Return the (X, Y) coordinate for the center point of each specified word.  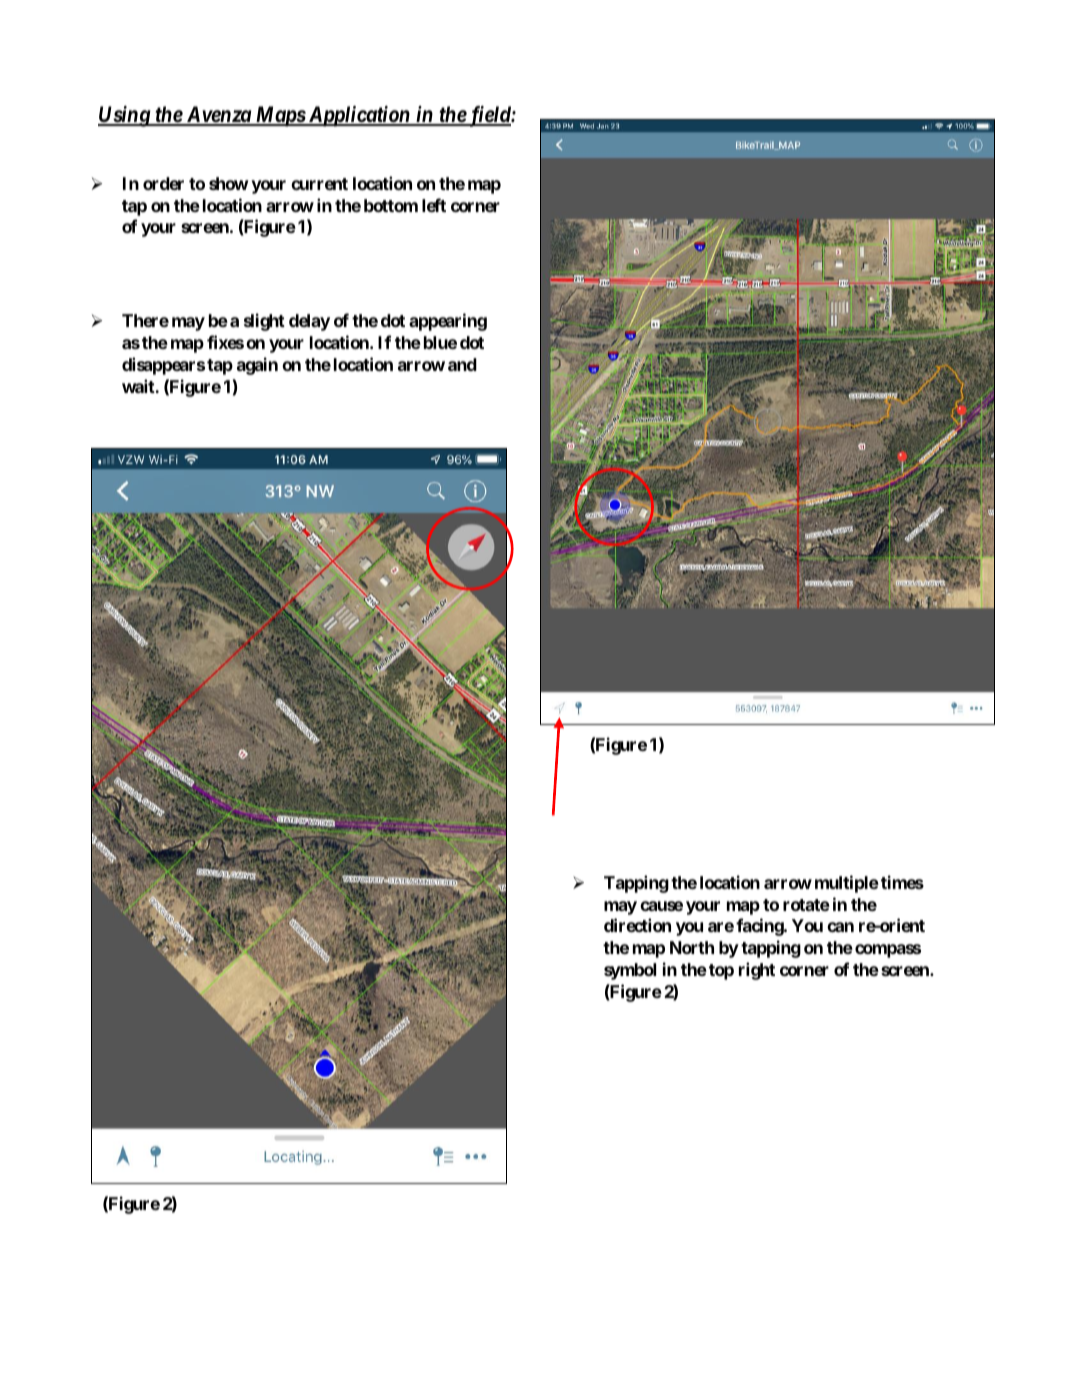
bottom (391, 205)
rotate (806, 905)
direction (637, 925)
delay (309, 322)
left (434, 205)
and (462, 364)
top (721, 972)
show (229, 183)
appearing (448, 322)
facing (760, 927)
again (257, 366)
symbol (630, 971)
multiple (847, 884)
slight (264, 322)
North (692, 947)
